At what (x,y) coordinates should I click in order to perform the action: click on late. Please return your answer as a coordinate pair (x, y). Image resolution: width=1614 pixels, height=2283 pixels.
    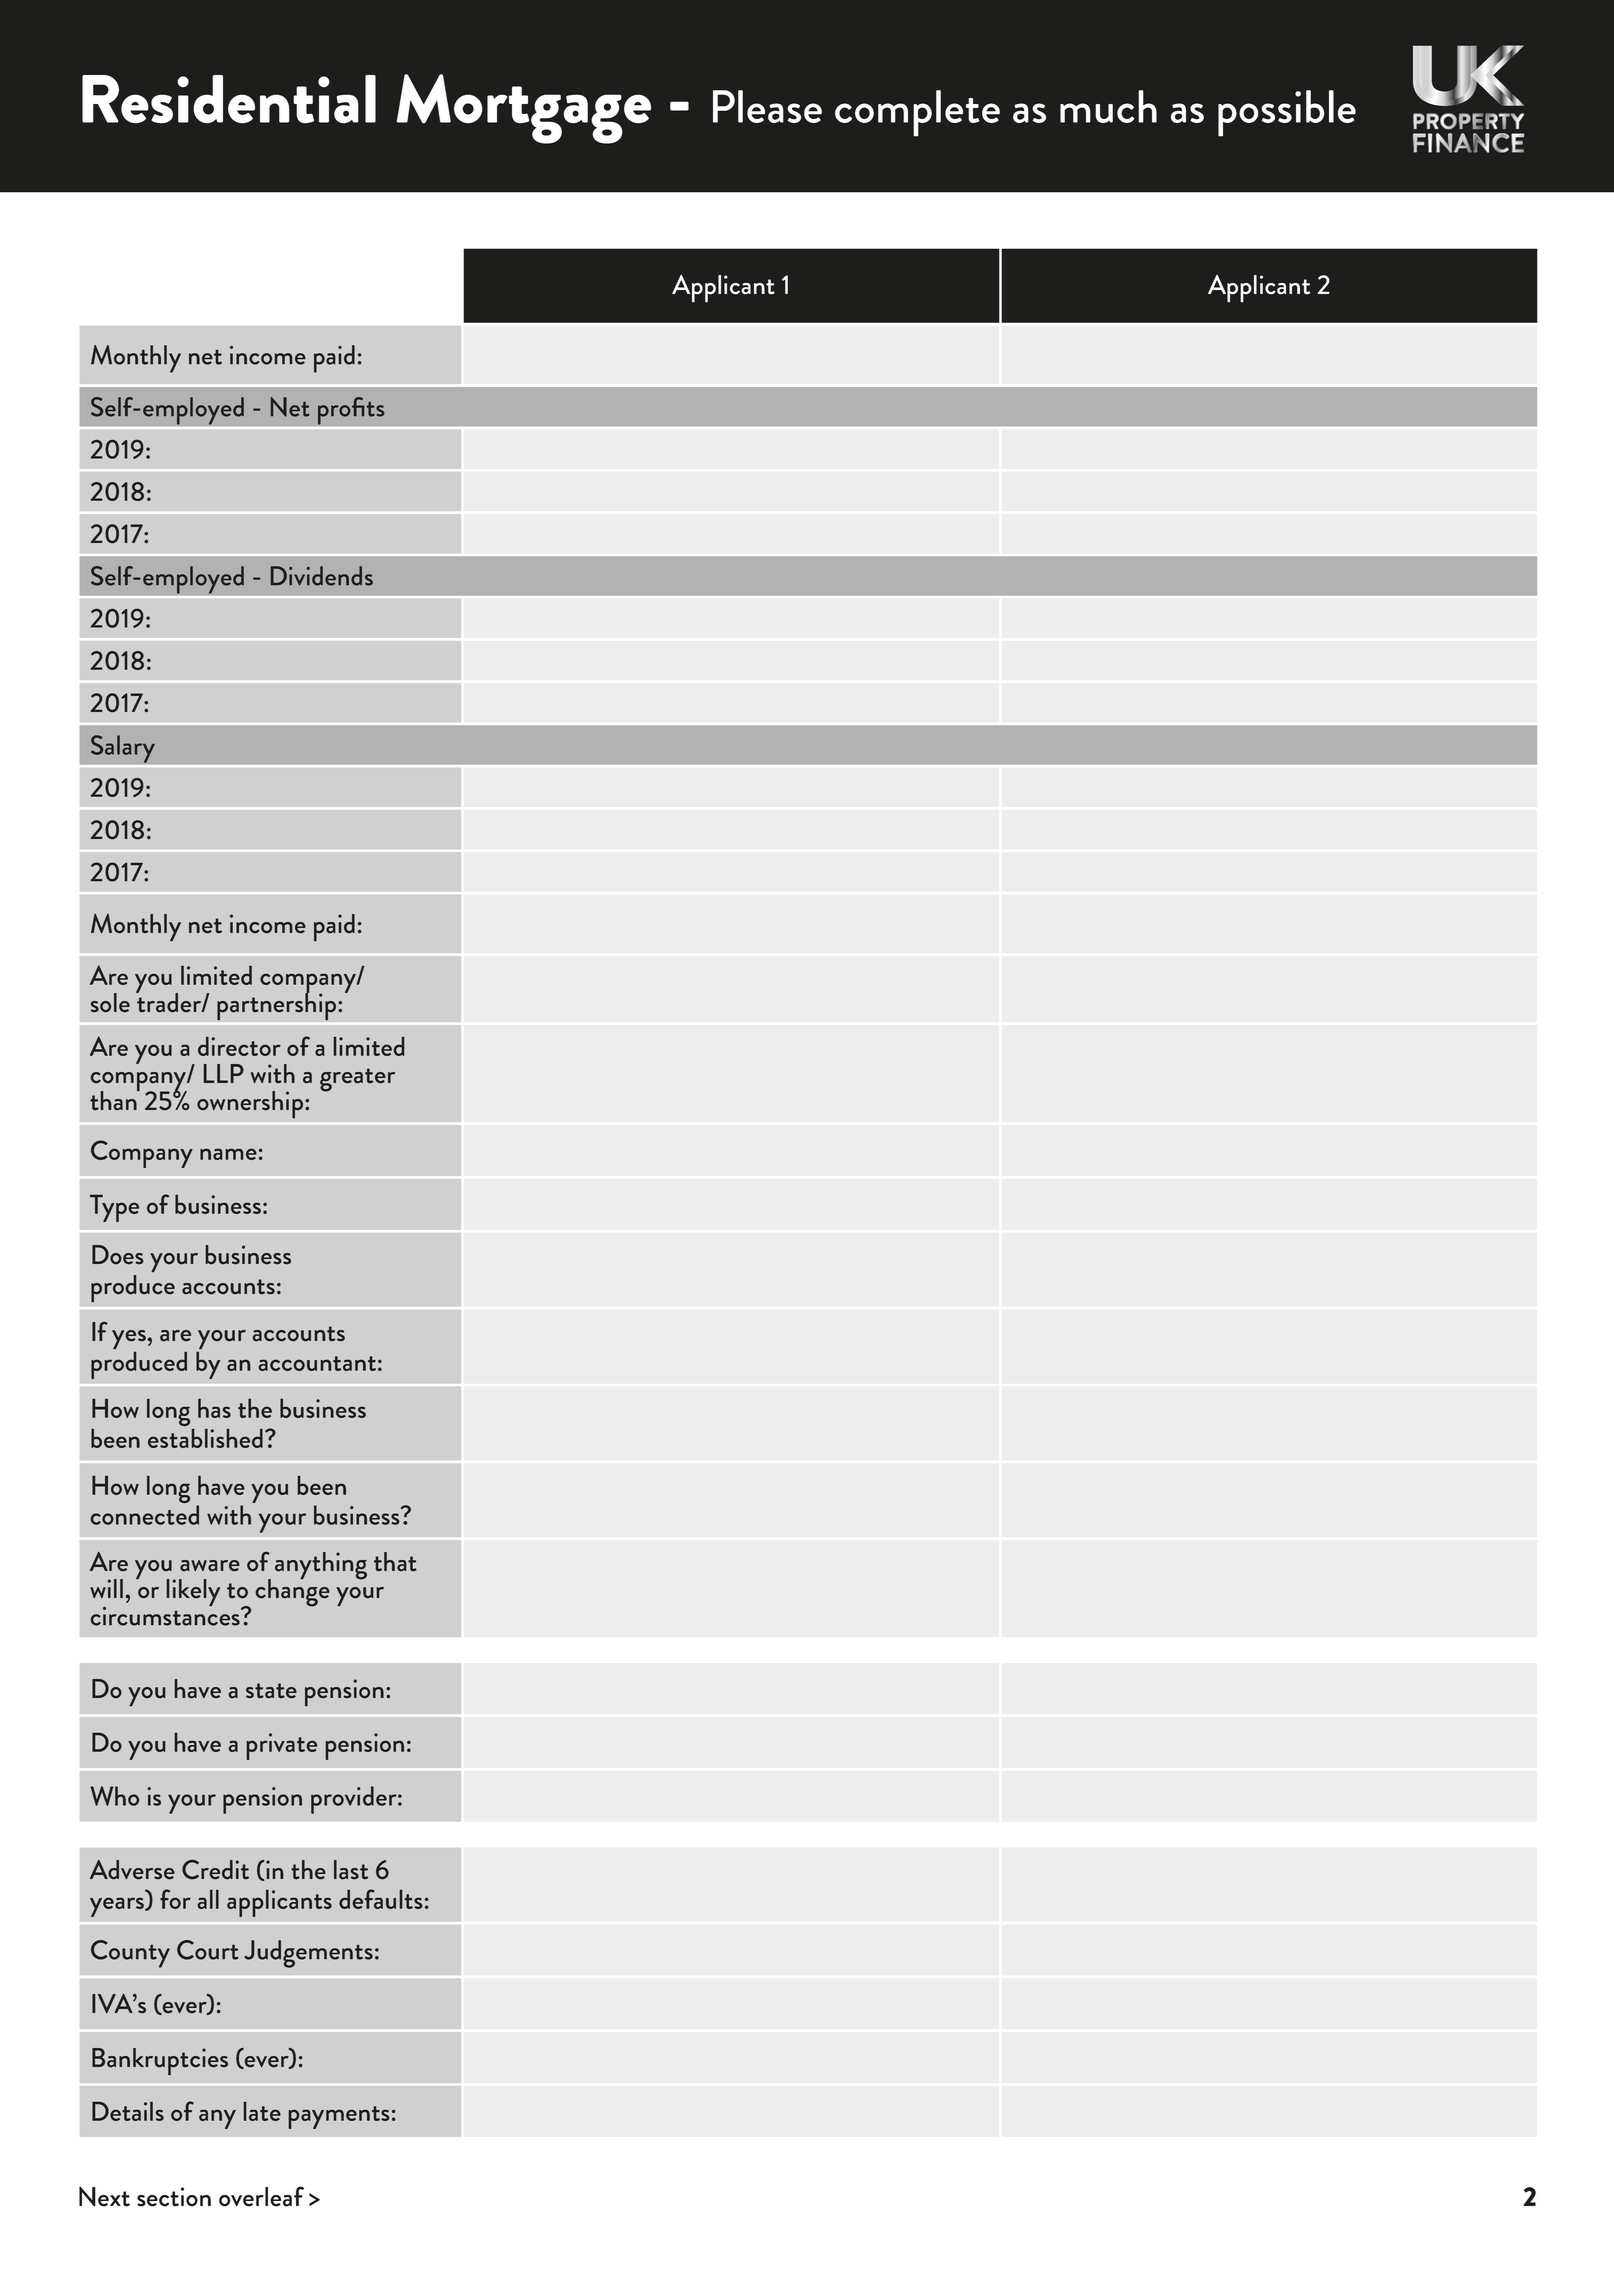
    Looking at the image, I should click on (262, 2111).
